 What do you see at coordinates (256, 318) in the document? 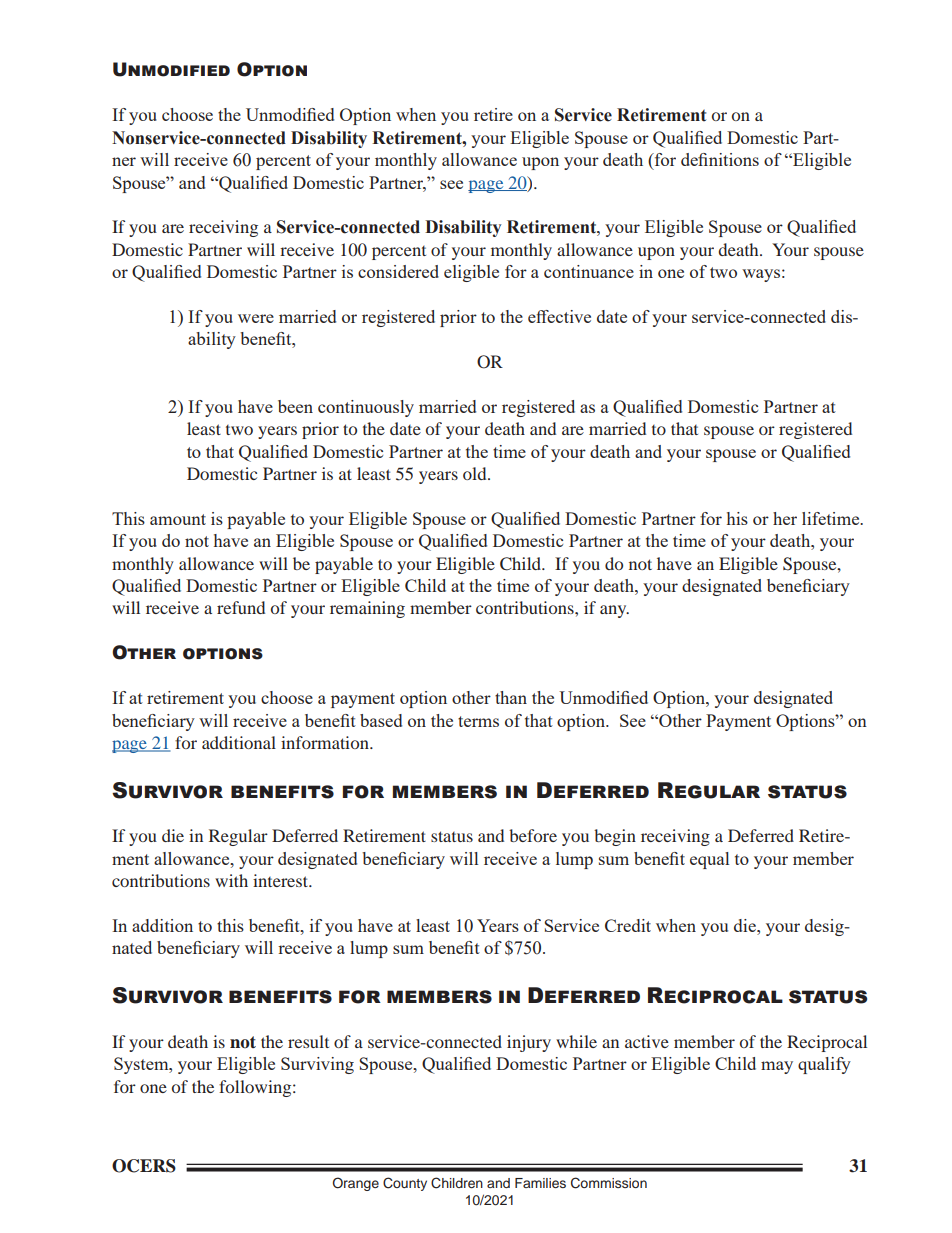
I see `were` at bounding box center [256, 318].
